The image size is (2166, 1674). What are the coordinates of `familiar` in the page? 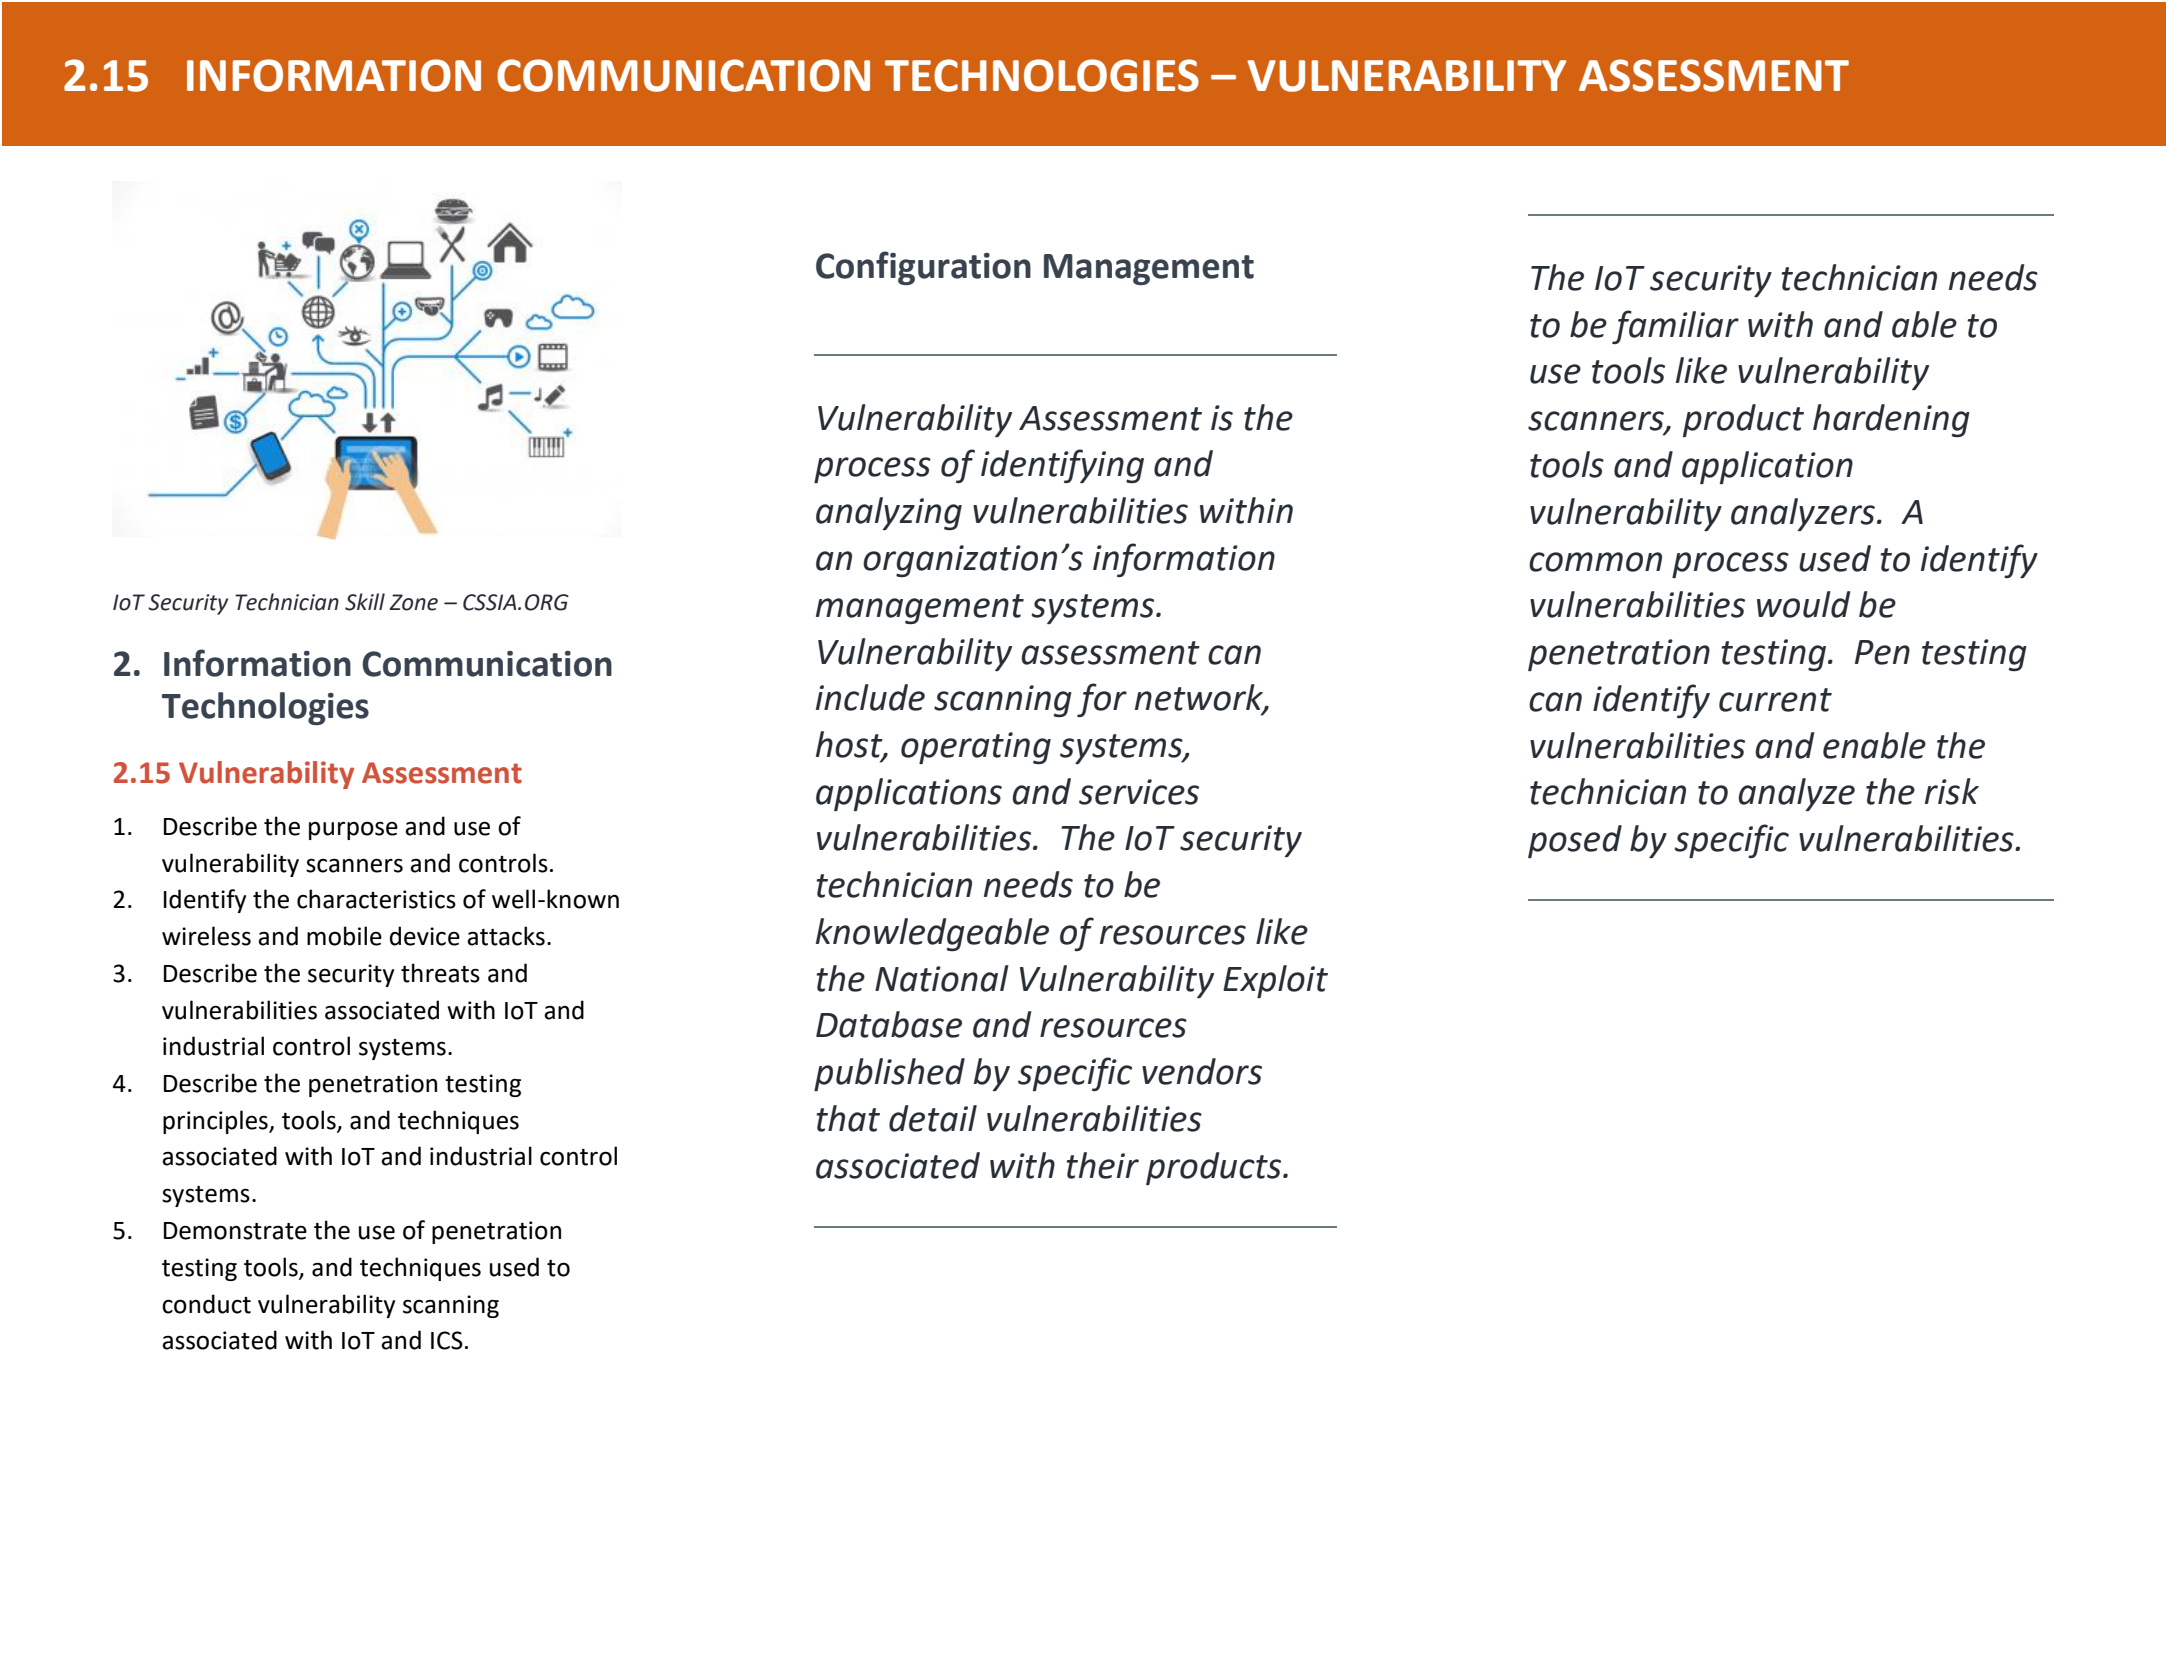 It's located at (1675, 327).
